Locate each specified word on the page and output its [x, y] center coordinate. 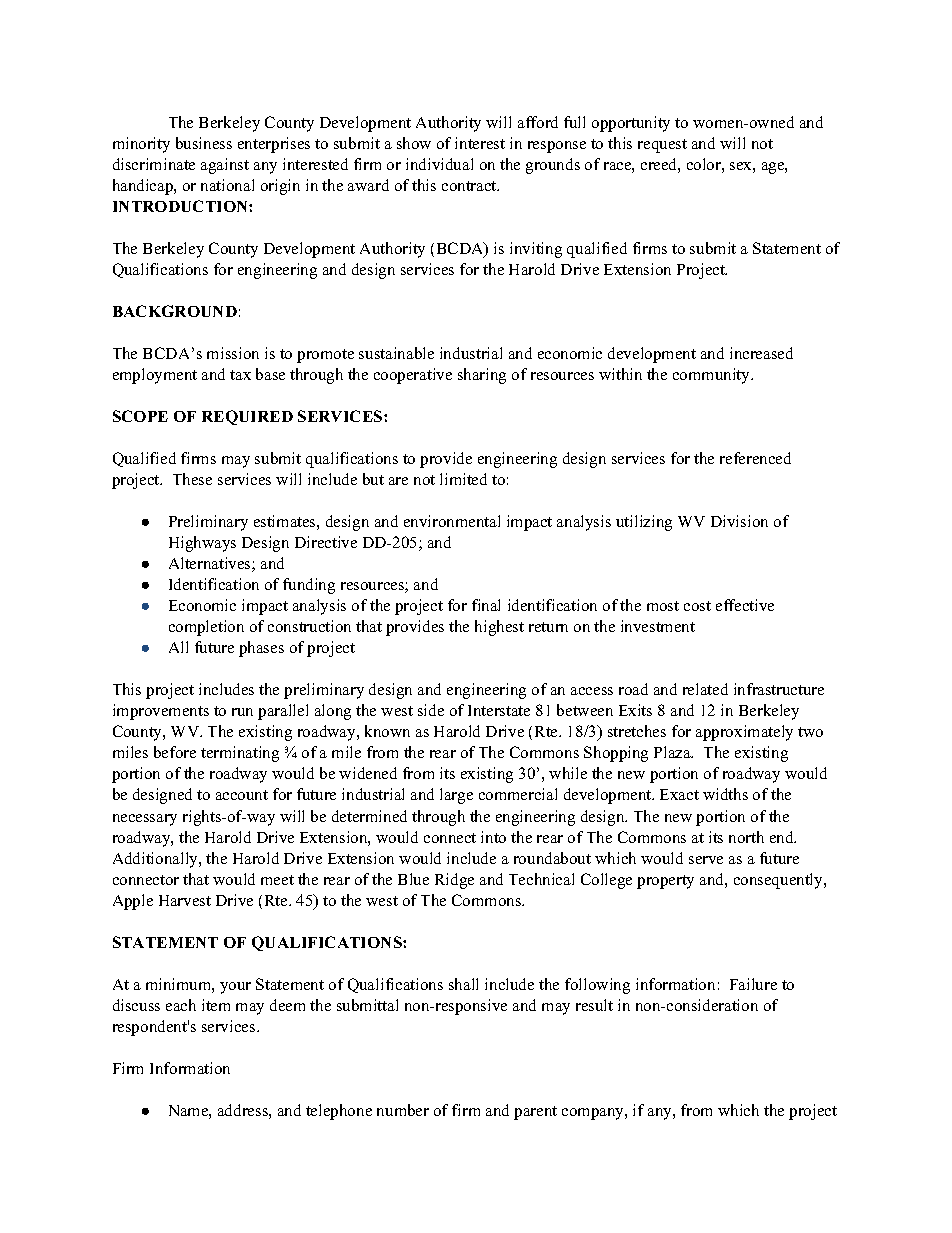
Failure [753, 984]
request [662, 146]
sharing [482, 376]
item [216, 1005]
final [486, 605]
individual [439, 164]
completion [206, 628]
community [713, 376]
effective [745, 605]
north [746, 837]
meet [277, 880]
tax [240, 375]
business [204, 143]
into [493, 837]
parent [535, 1113]
